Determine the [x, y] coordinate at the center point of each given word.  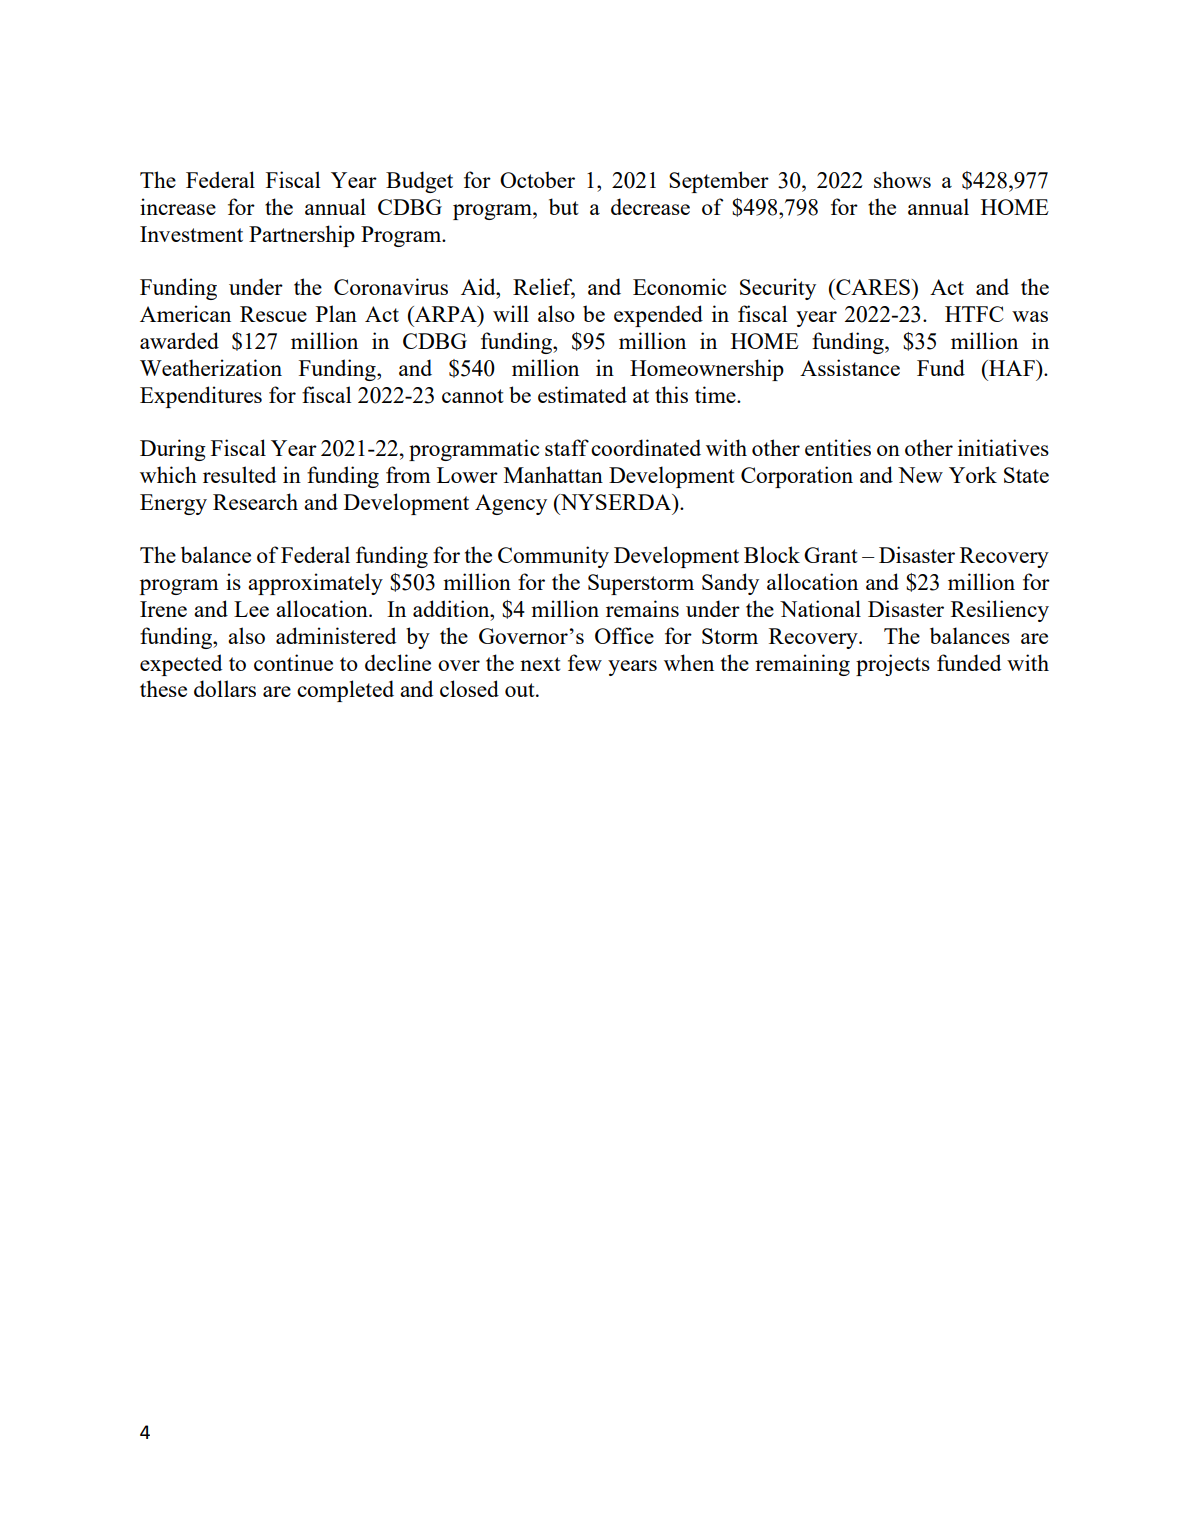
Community [553, 557]
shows [902, 179]
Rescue [273, 314]
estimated [582, 394]
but [564, 206]
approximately [315, 584]
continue [293, 662]
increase [178, 206]
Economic [679, 286]
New [920, 475]
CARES [872, 287]
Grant [831, 555]
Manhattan [553, 474]
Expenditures [201, 397]
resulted [239, 474]
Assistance [850, 367]
